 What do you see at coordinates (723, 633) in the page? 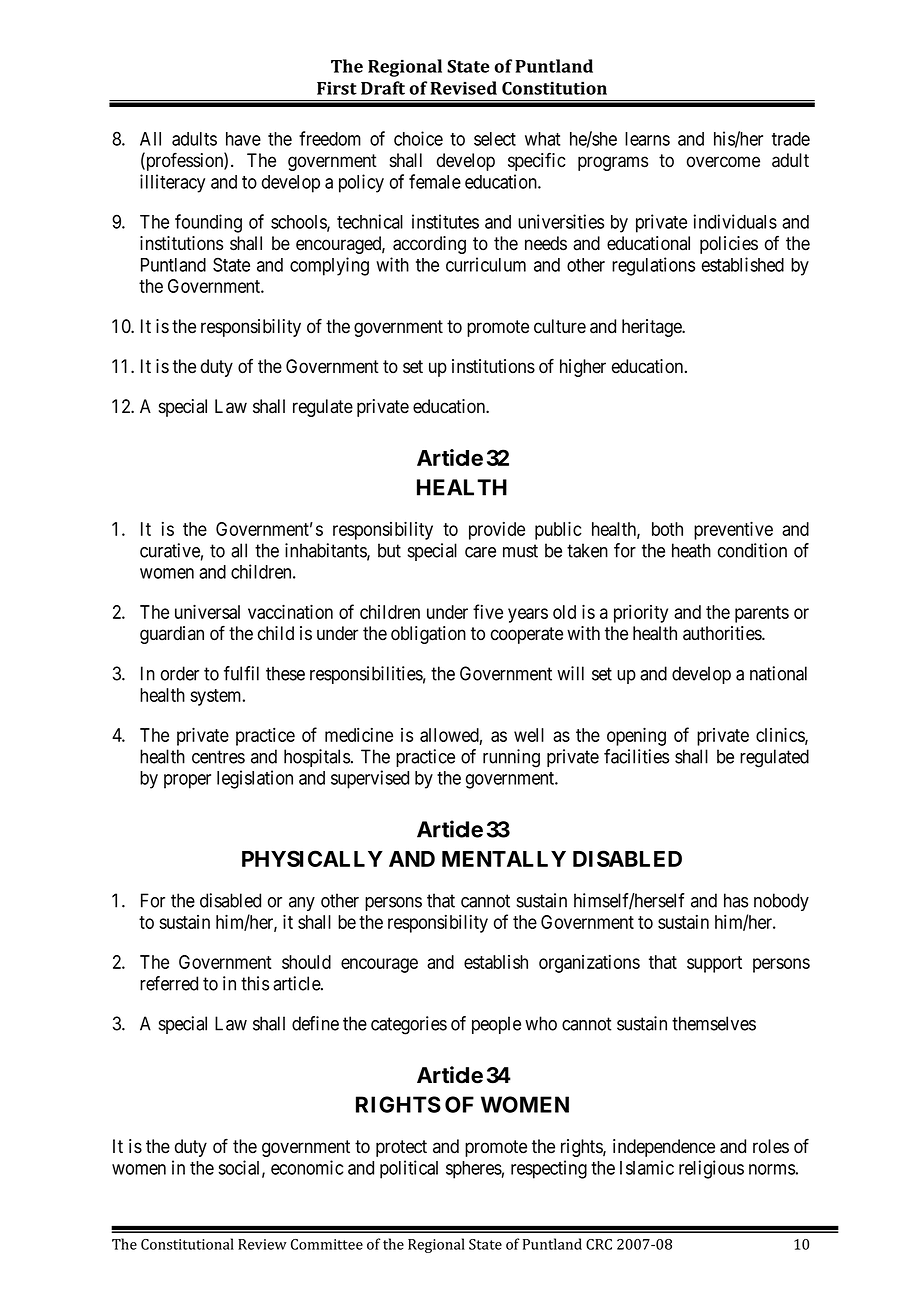
I see `authorities` at bounding box center [723, 633].
